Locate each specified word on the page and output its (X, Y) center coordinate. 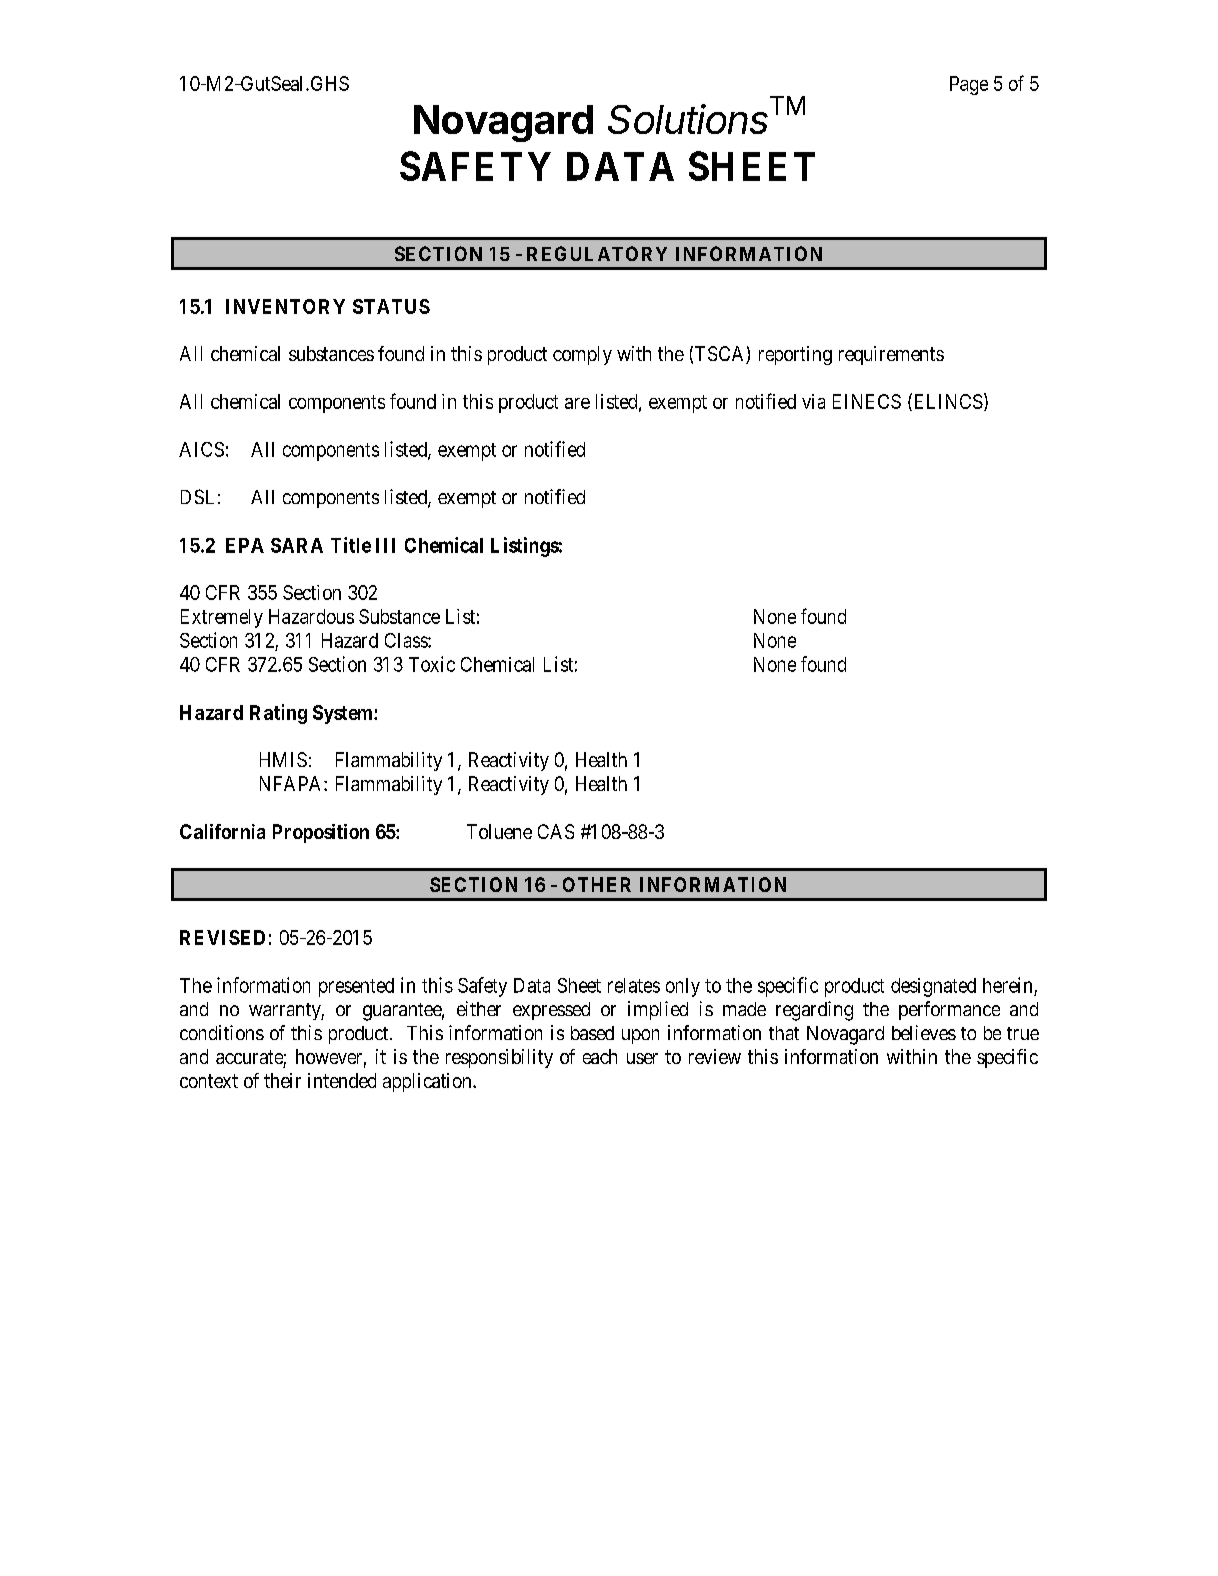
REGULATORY (597, 253)
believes (924, 1032)
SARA (297, 545)
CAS (556, 831)
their (282, 1080)
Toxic (432, 664)
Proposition (321, 833)
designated (933, 987)
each (600, 1056)
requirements (891, 355)
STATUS (391, 306)
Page (969, 85)
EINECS (867, 401)
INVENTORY (285, 306)
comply (582, 355)
